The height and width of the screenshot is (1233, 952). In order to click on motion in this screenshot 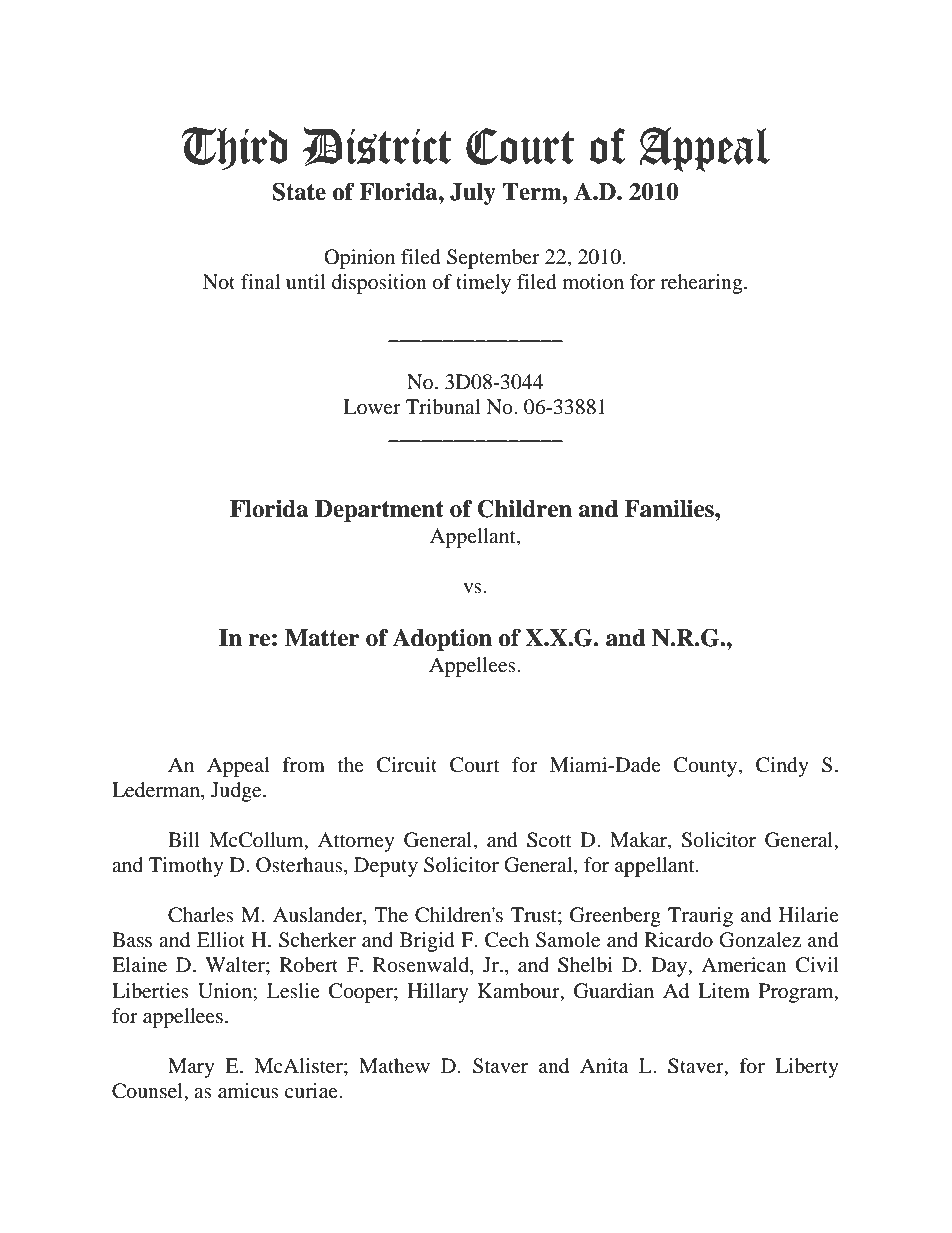, I will do `click(593, 282)`.
